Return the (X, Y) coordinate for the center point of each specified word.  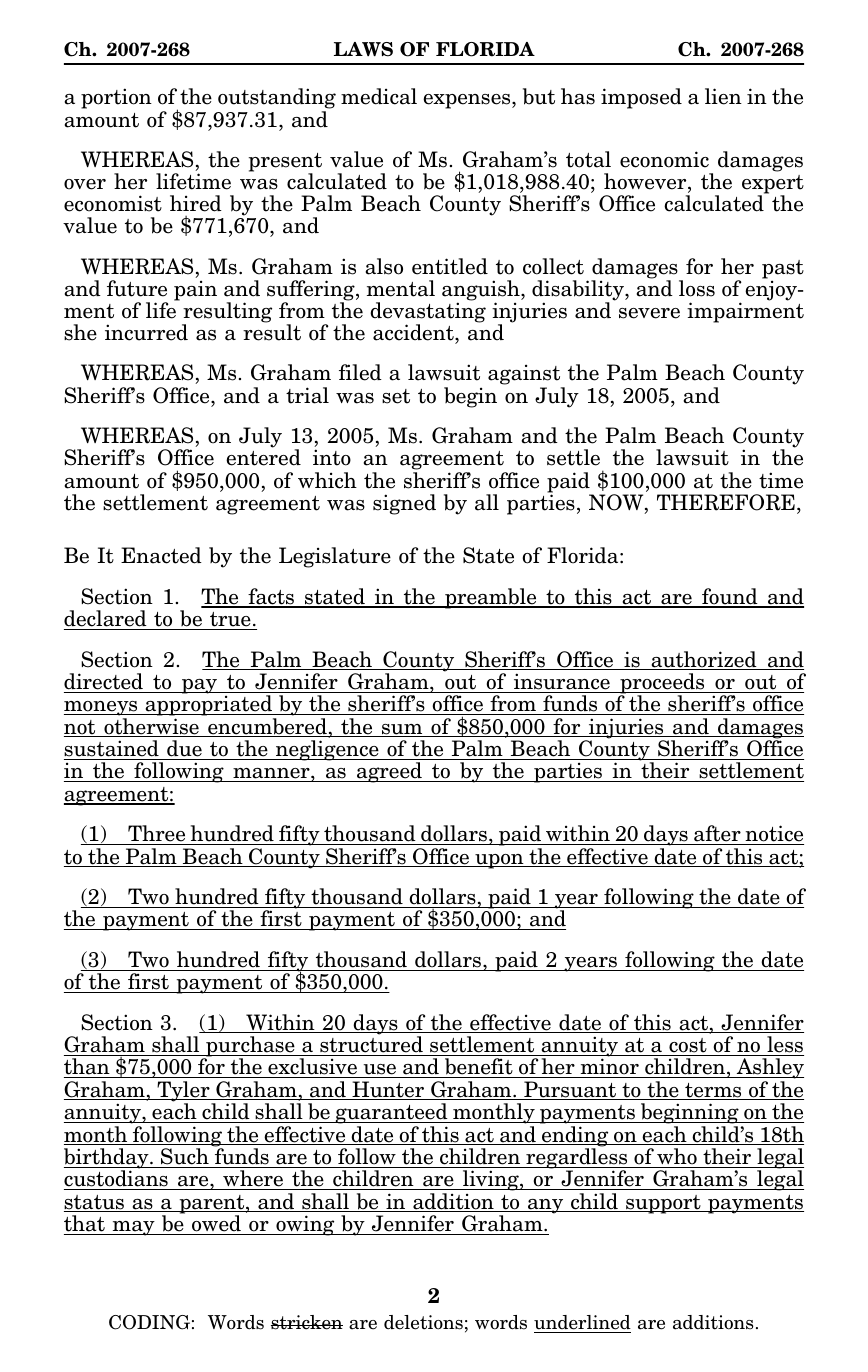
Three (157, 835)
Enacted (161, 555)
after (717, 835)
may (133, 1228)
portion (116, 98)
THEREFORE (726, 502)
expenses (468, 101)
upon (499, 861)
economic (664, 159)
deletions (423, 1322)
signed (404, 504)
